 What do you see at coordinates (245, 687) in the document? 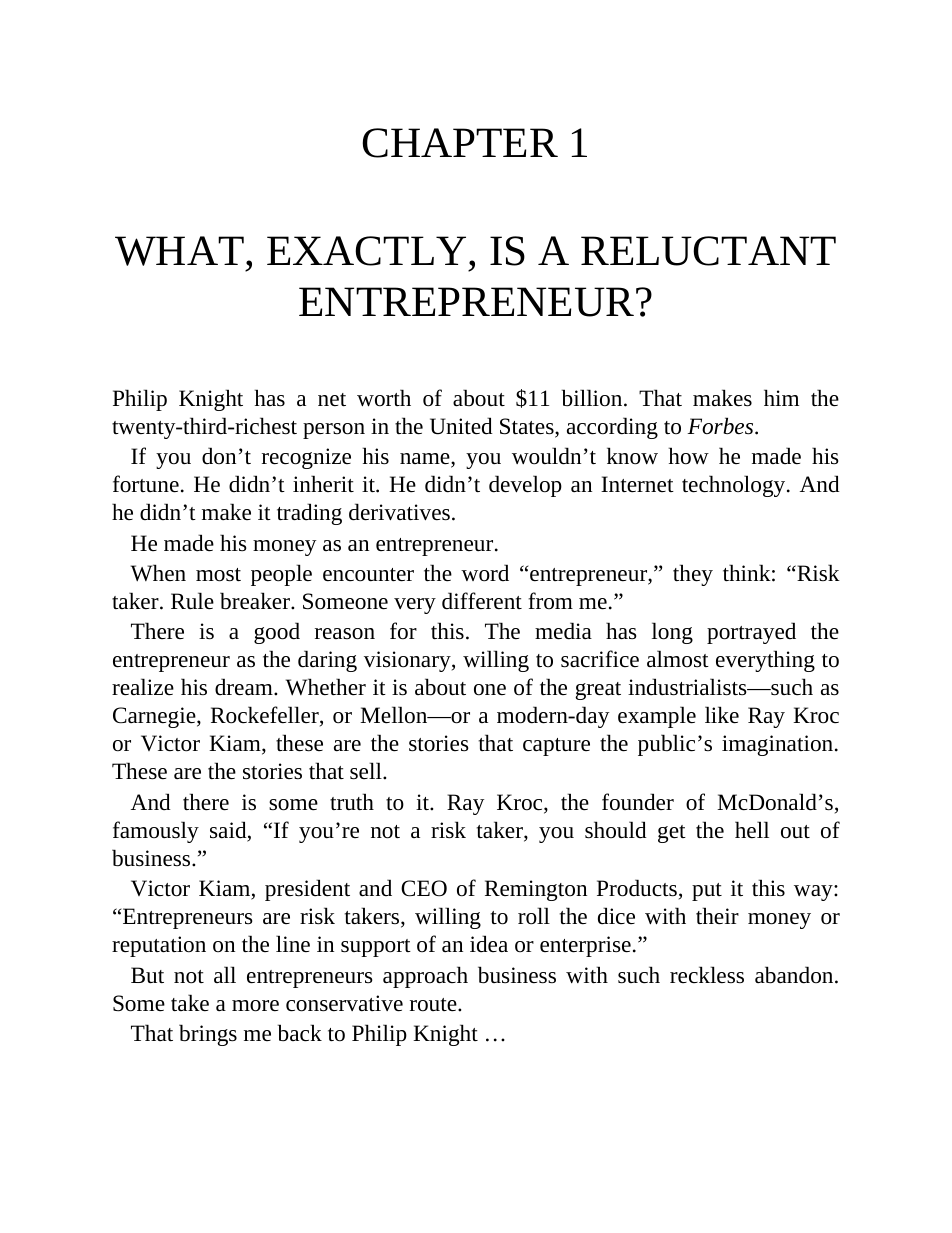
I see `dream` at bounding box center [245, 687].
